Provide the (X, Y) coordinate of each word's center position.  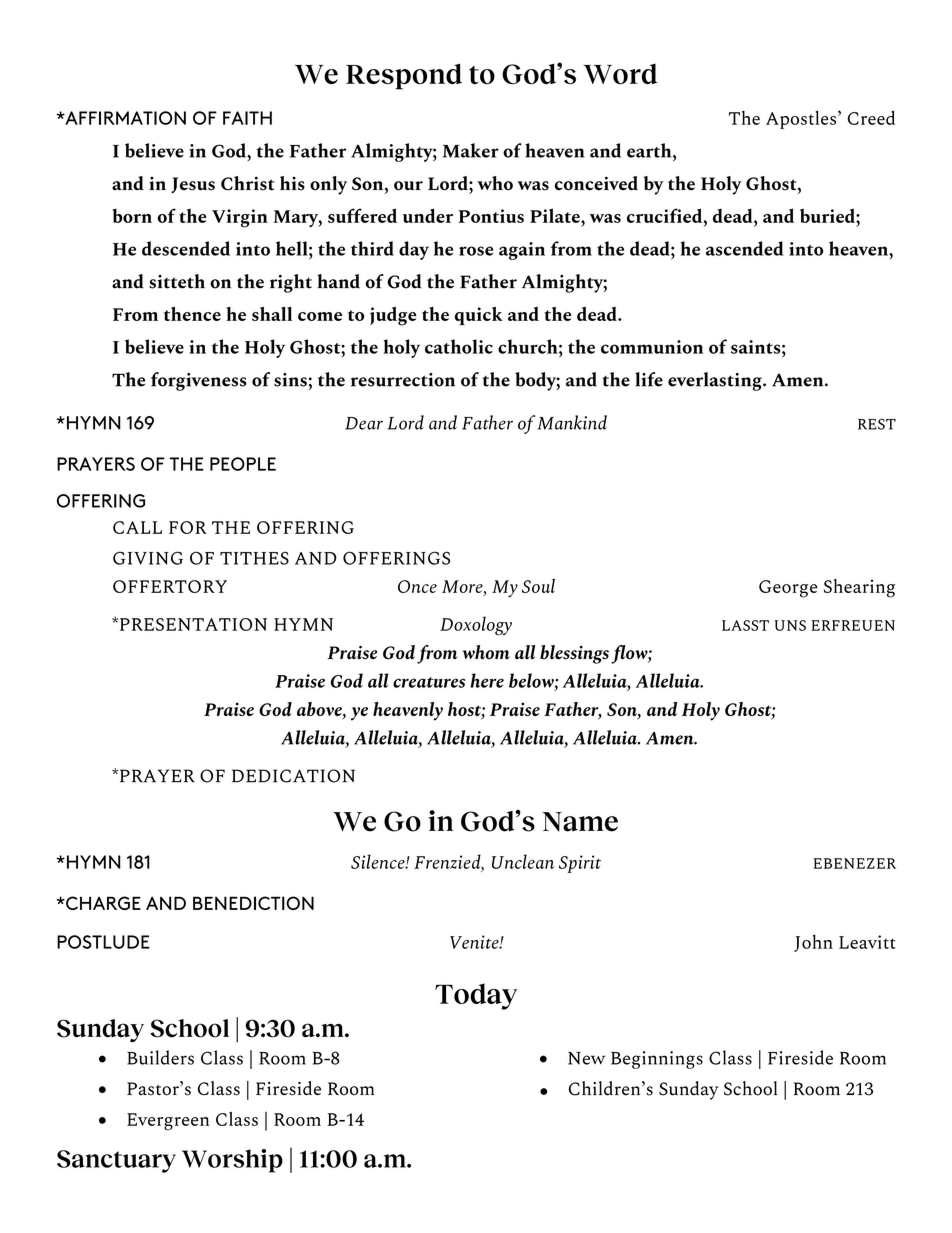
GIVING (148, 558)
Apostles (801, 119)
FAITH (247, 118)
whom (486, 652)
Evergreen (168, 1122)
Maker (471, 150)
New (586, 1058)
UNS (790, 625)
